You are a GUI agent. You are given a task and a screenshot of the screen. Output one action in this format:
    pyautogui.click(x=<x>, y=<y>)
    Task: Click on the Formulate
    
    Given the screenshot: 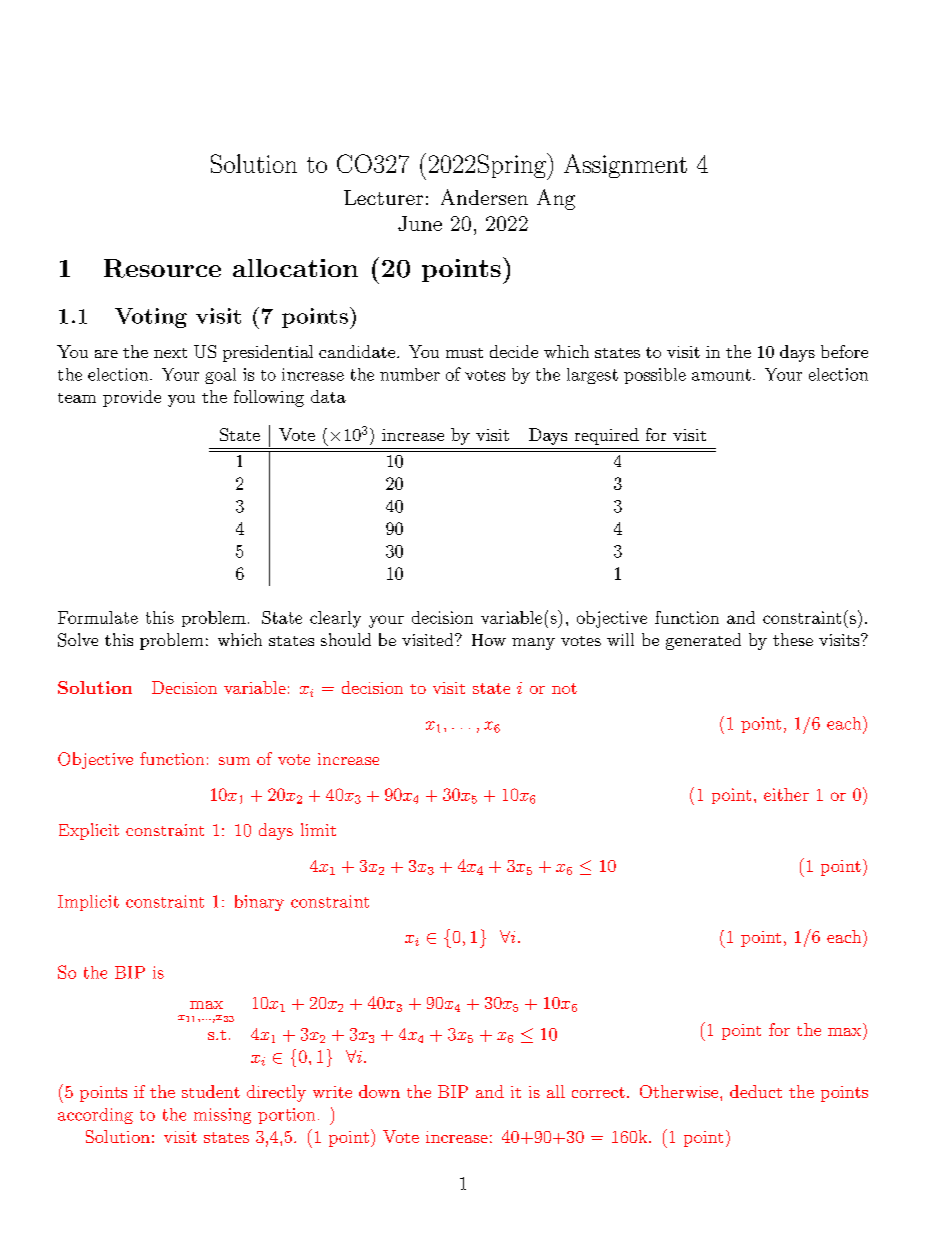 What is the action you would take?
    pyautogui.click(x=98, y=617)
